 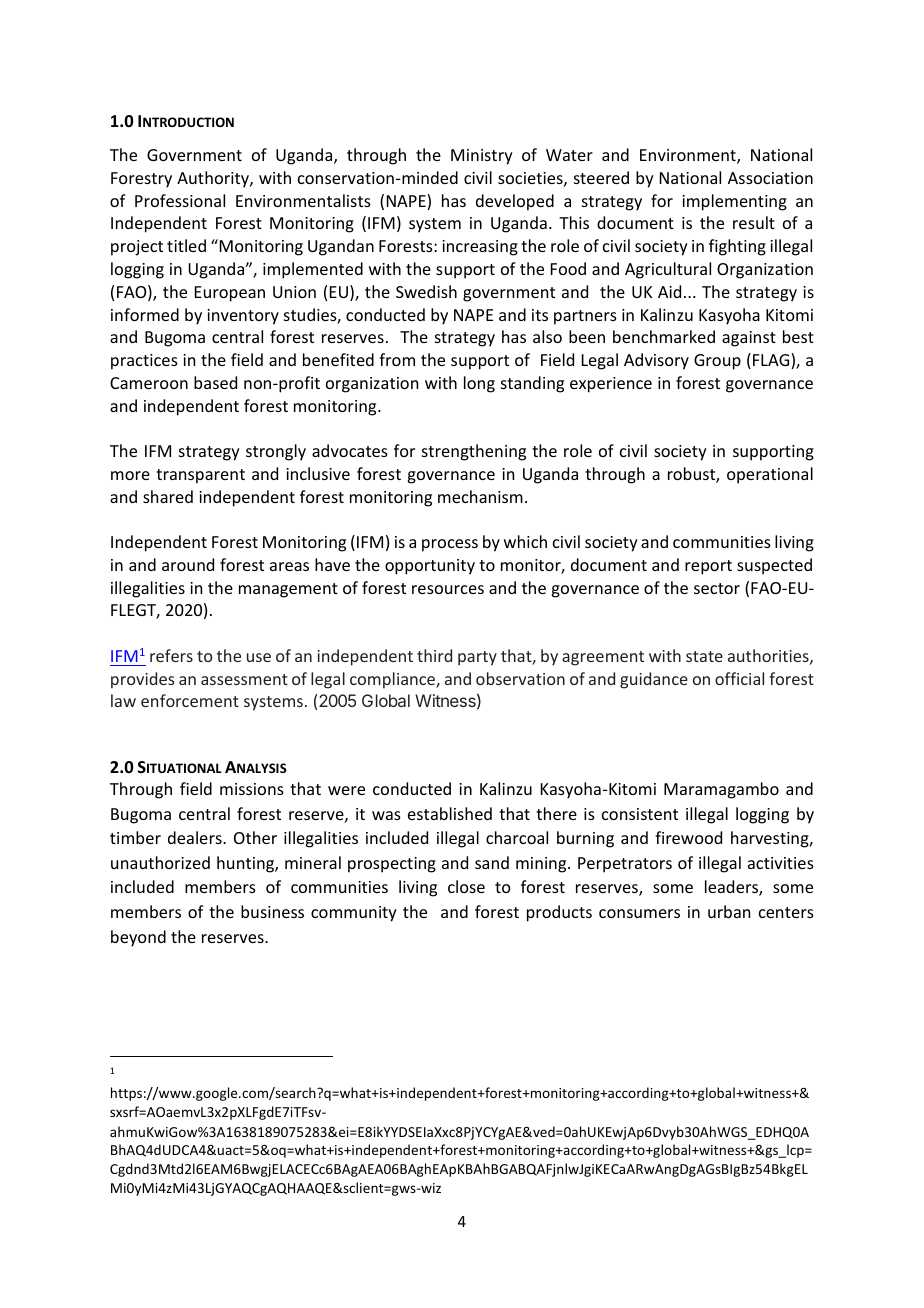 I want to click on enforcement, so click(x=190, y=700).
